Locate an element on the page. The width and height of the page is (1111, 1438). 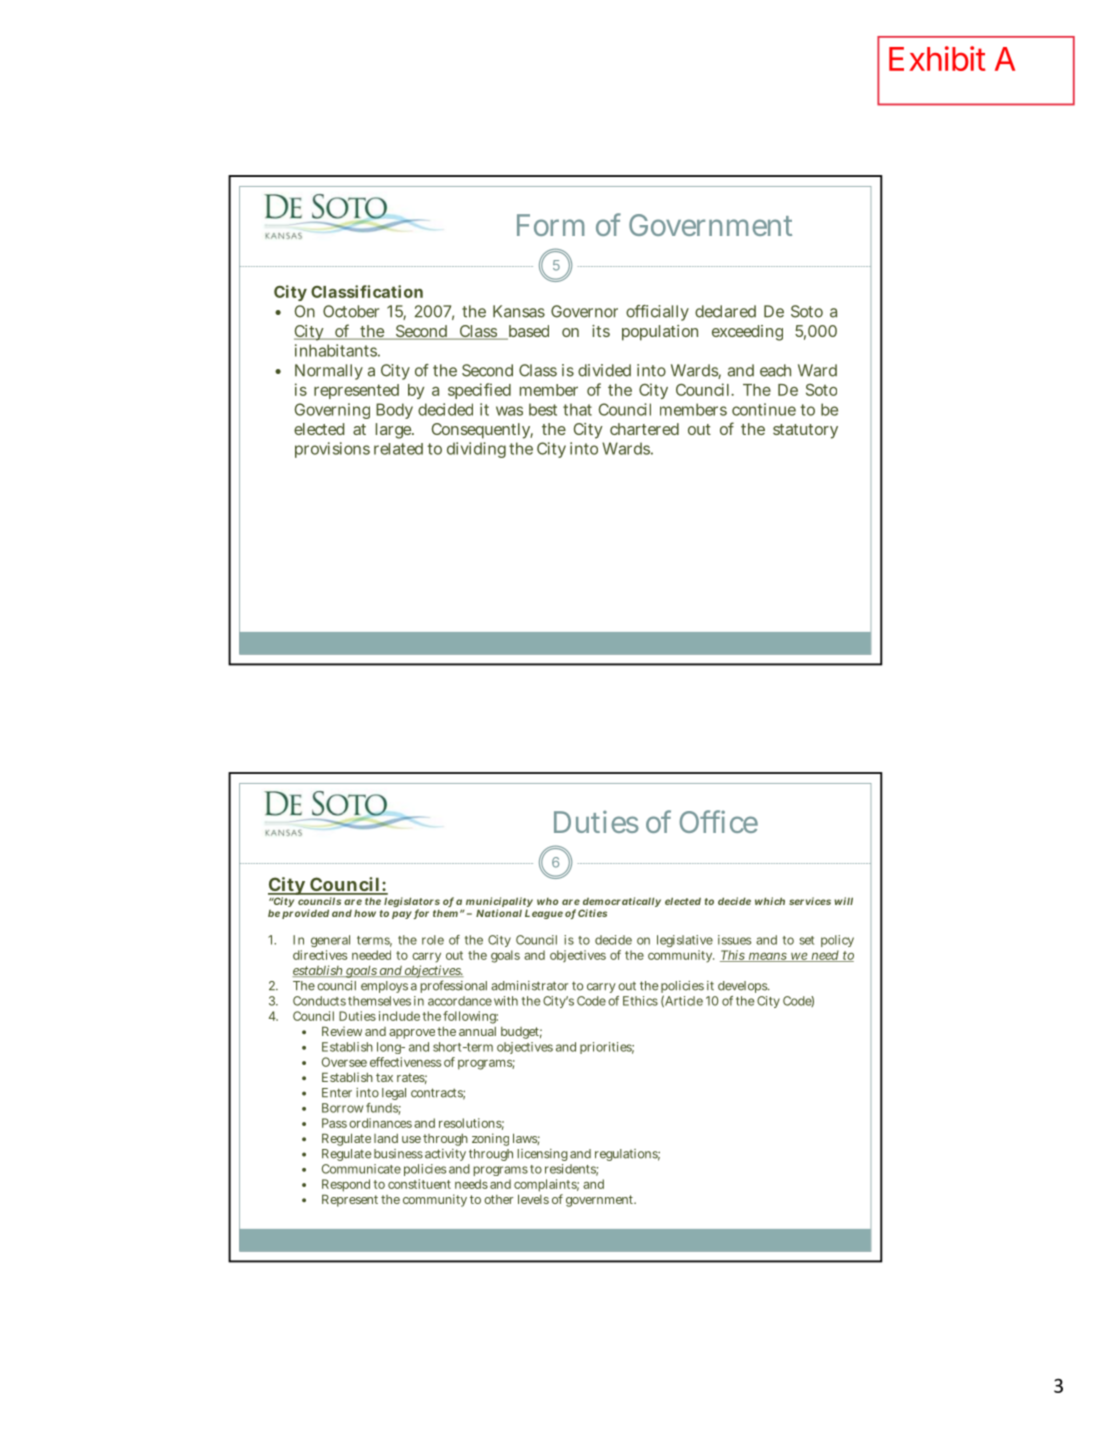
October is located at coordinates (351, 311).
